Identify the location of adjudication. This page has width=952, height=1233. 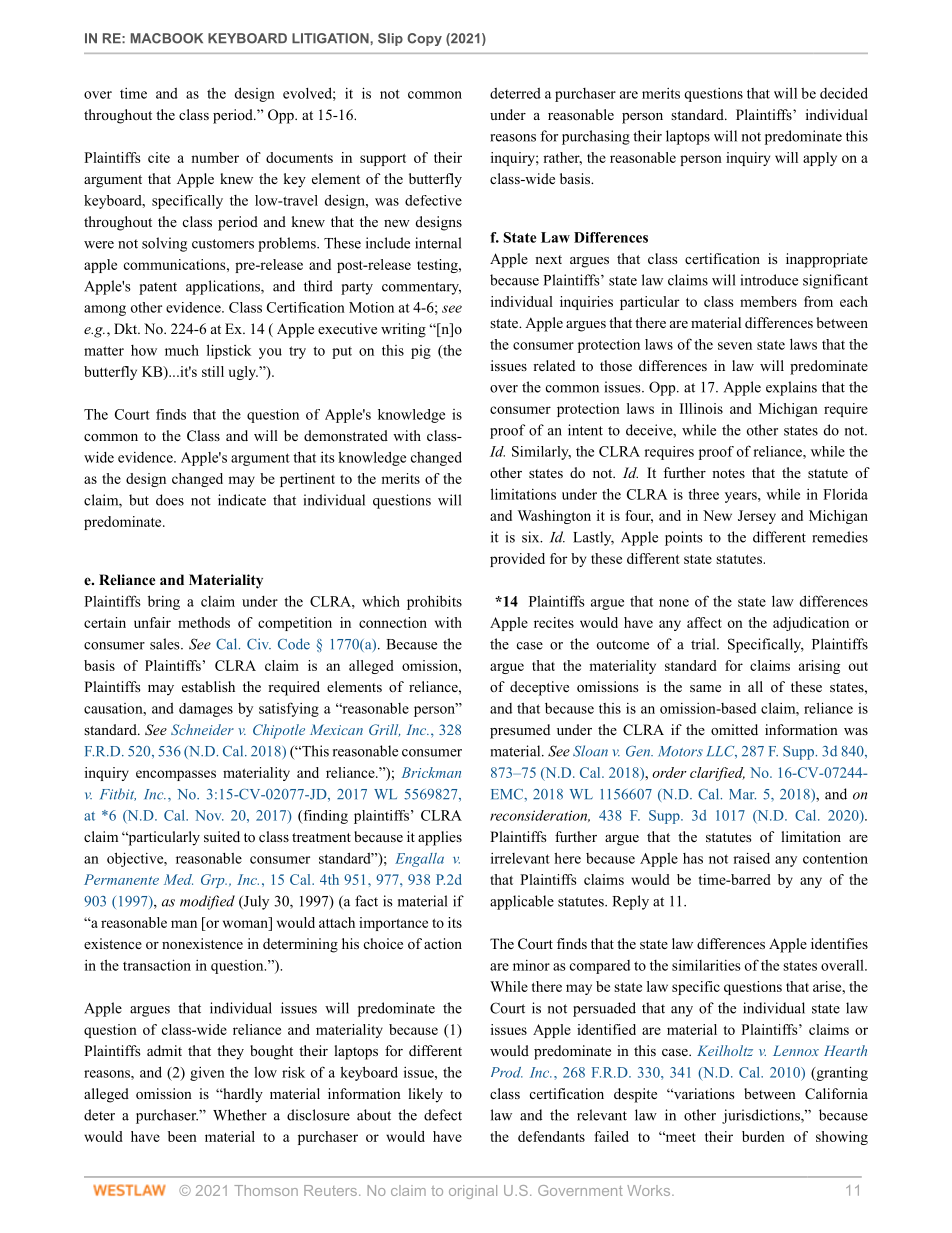
(811, 624).
